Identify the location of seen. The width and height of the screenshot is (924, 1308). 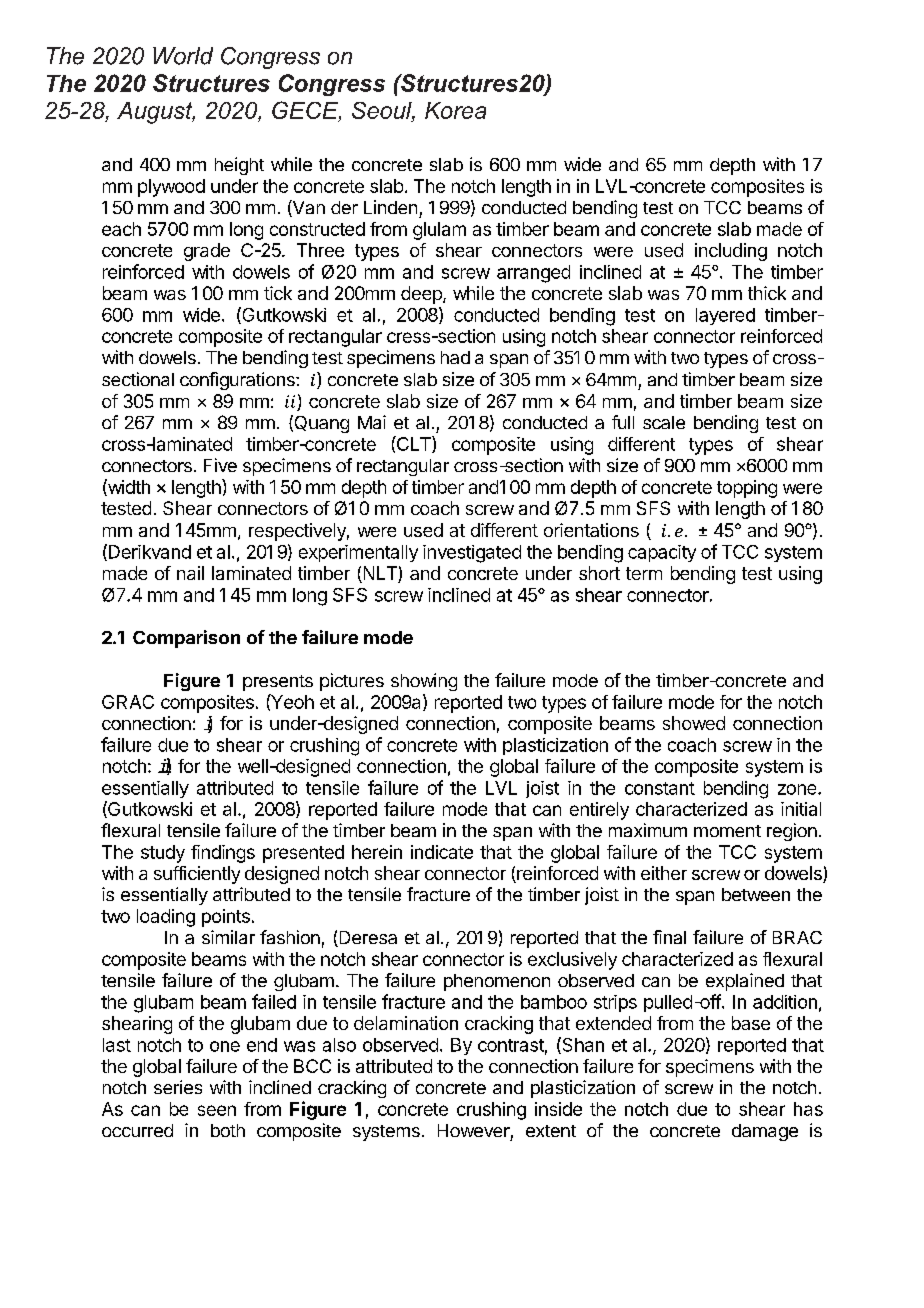
(217, 1110).
